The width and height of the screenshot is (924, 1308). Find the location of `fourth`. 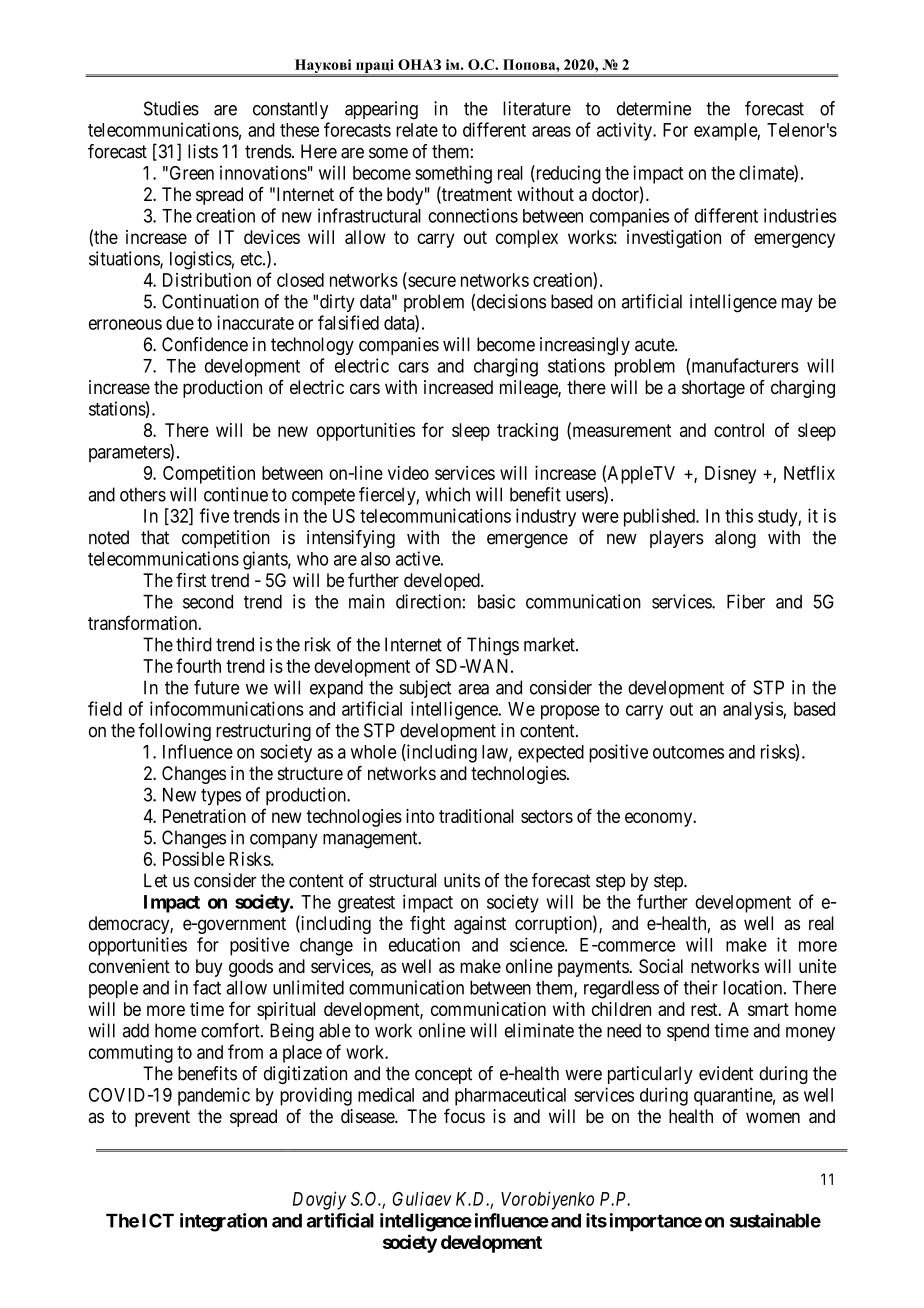

fourth is located at coordinates (198, 665).
